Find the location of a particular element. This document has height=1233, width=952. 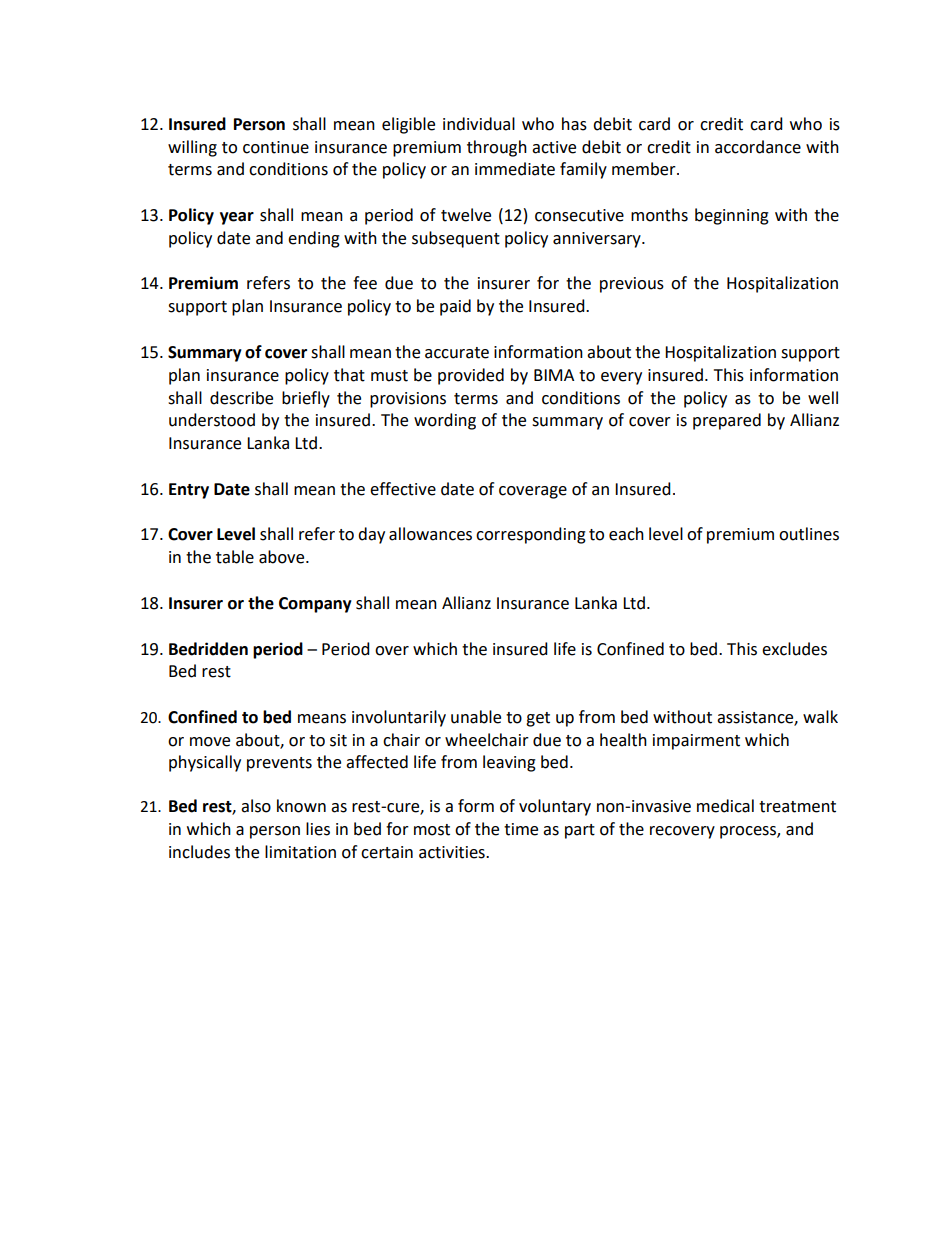

Entry is located at coordinates (189, 491).
